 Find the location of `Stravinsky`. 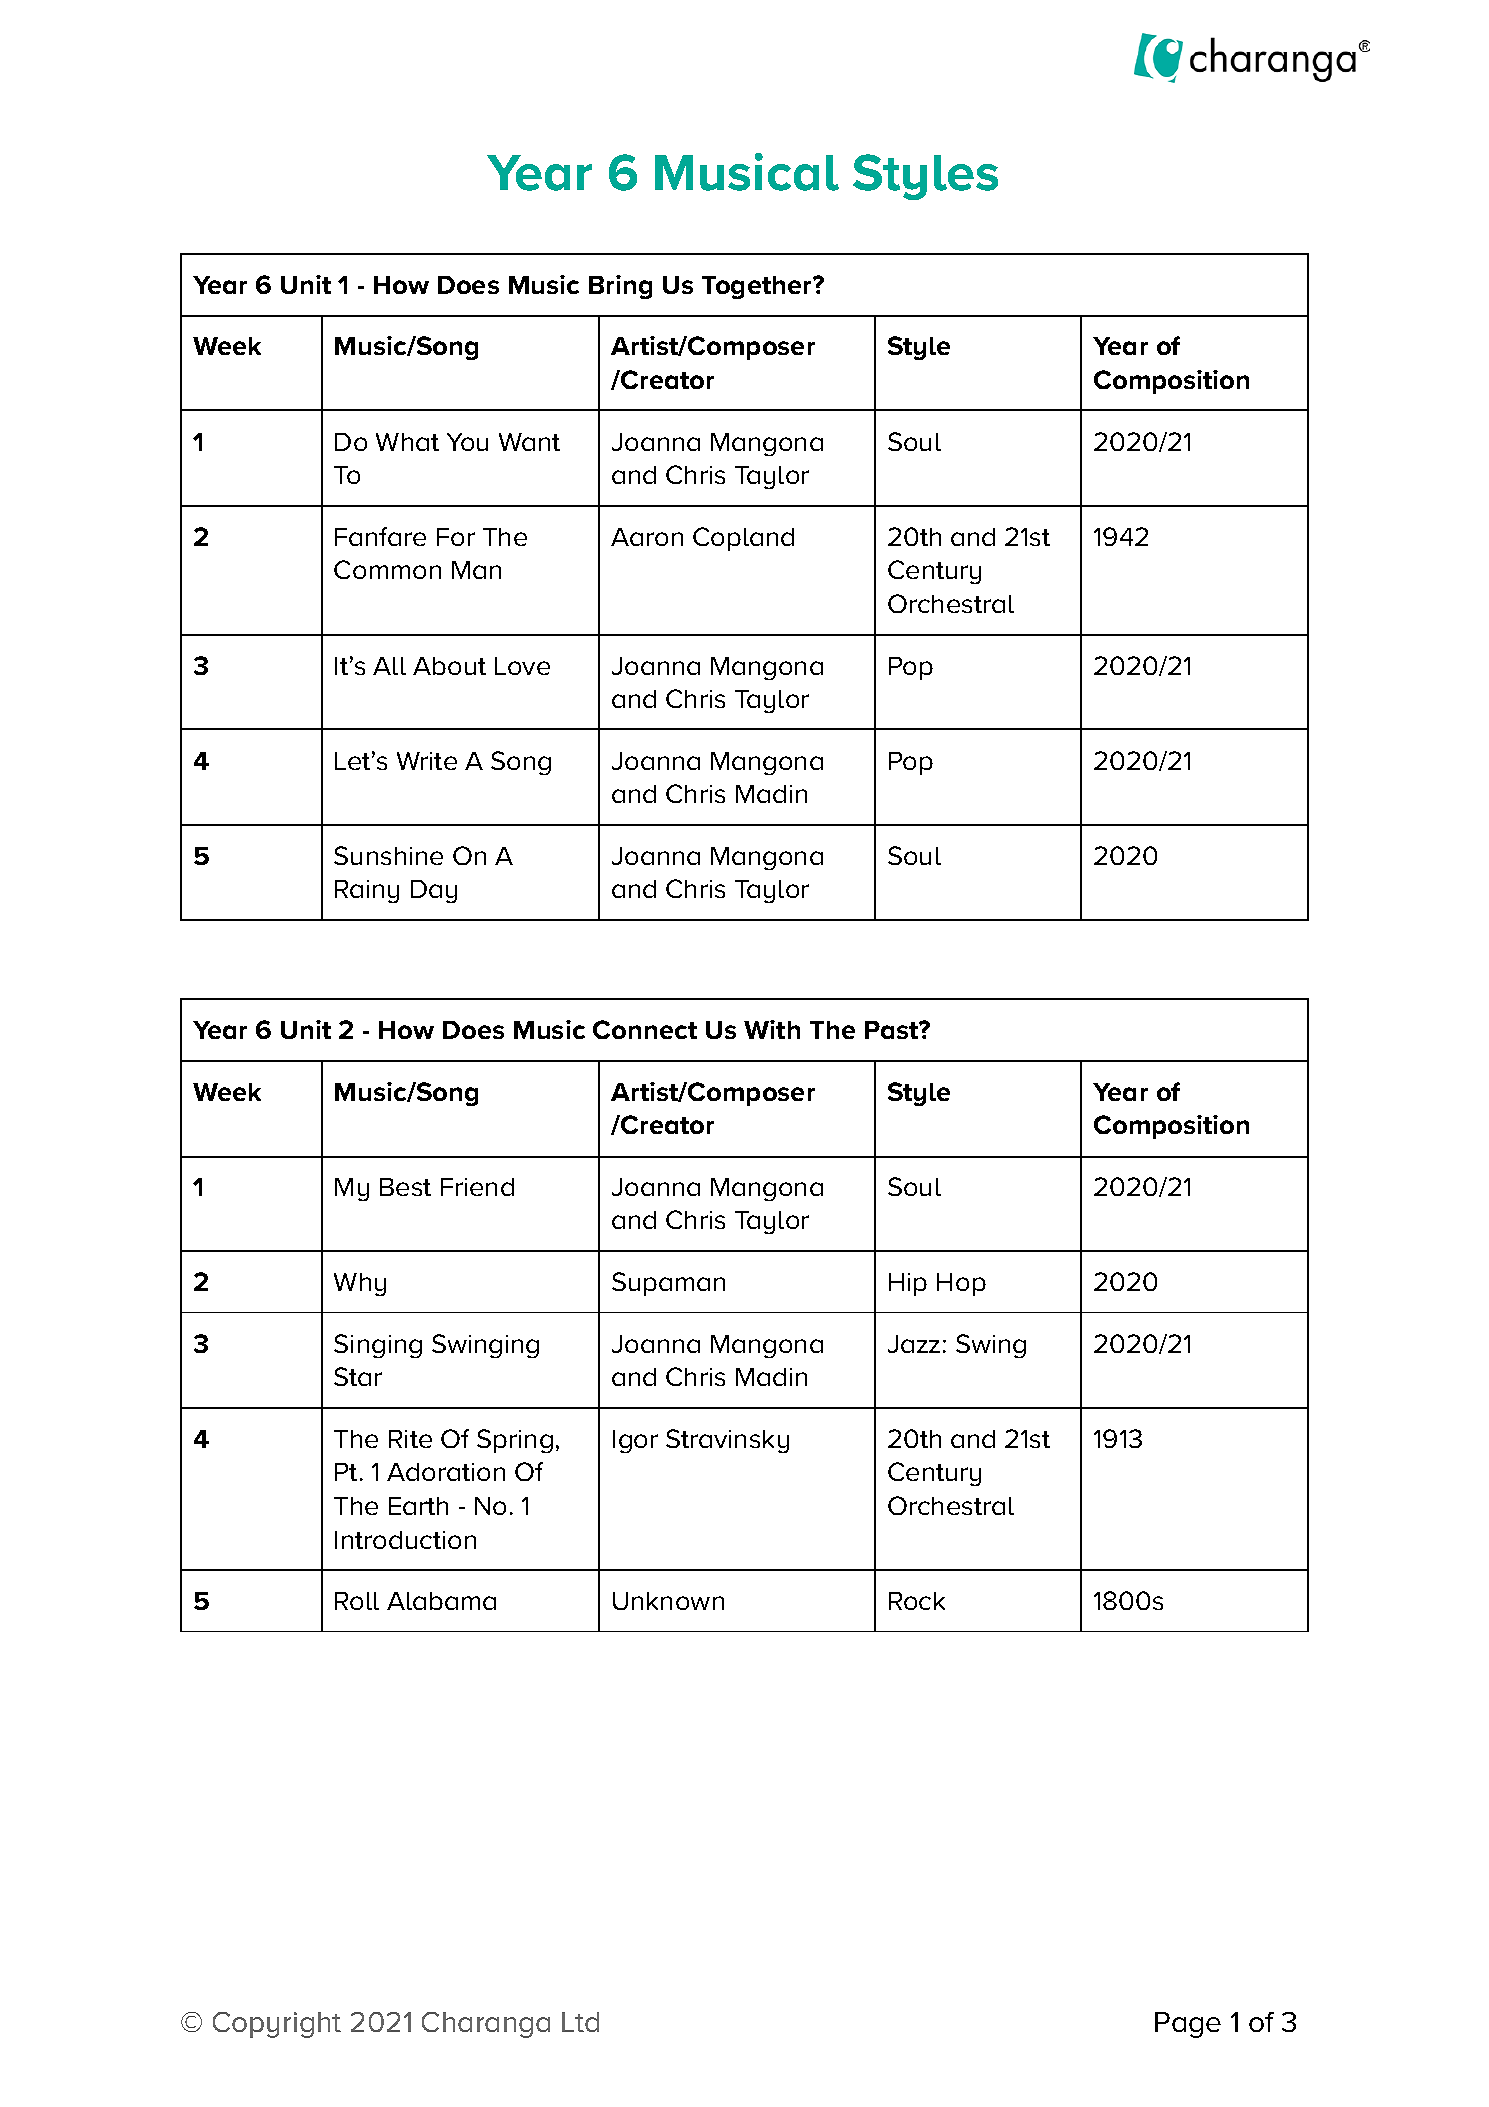

Stravinsky is located at coordinates (727, 1441).
